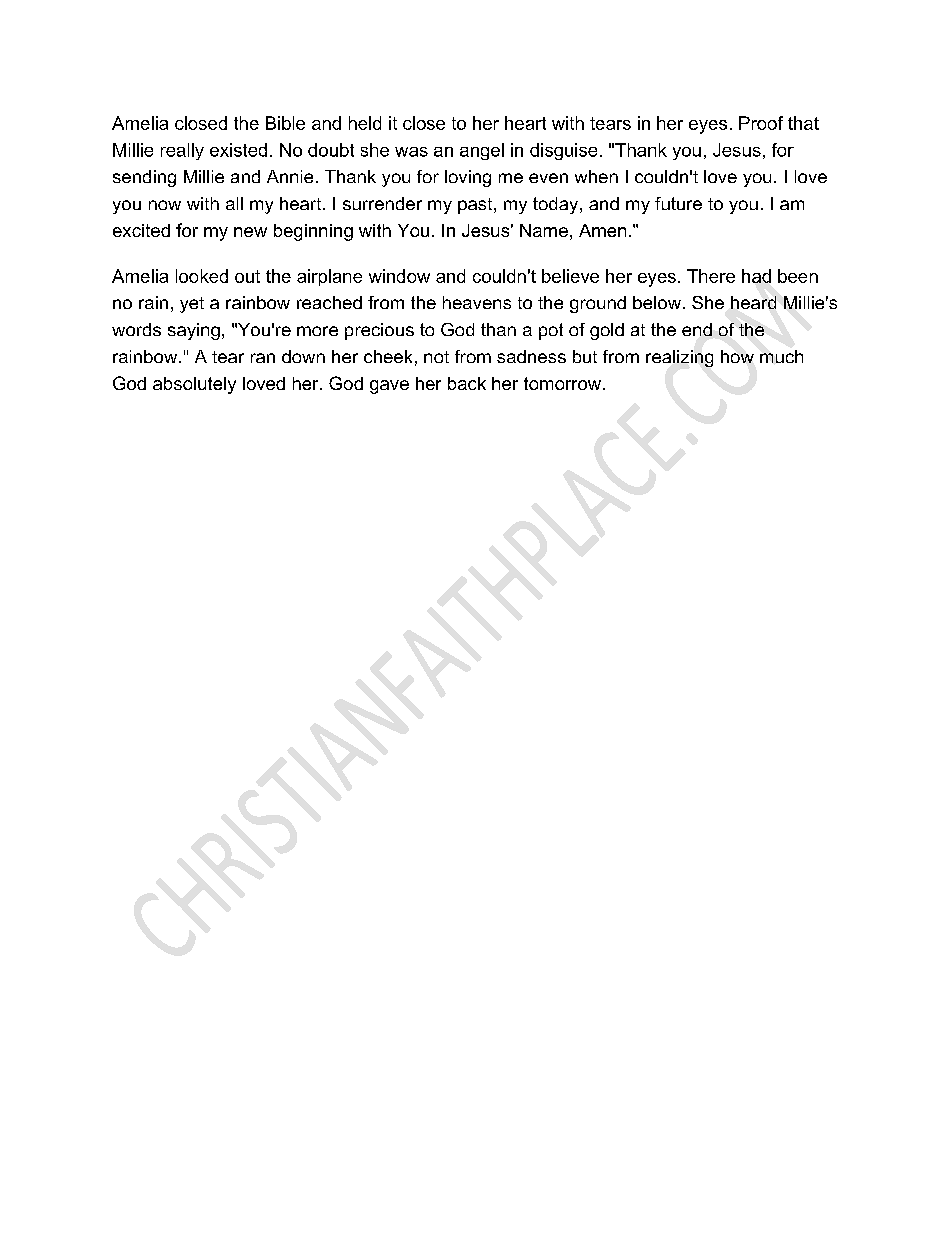  I want to click on window, so click(399, 276).
